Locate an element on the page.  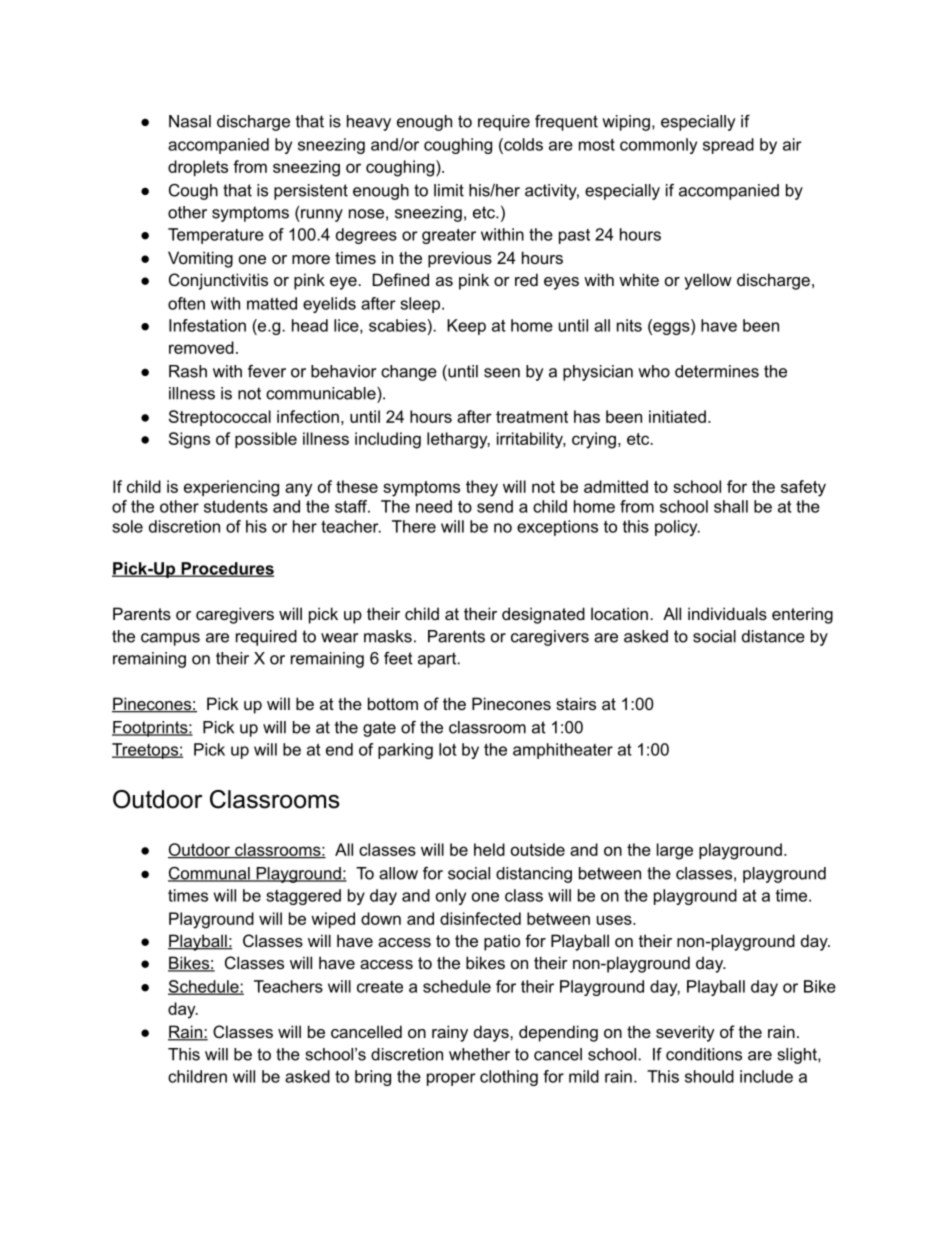
spread is located at coordinates (728, 146).
